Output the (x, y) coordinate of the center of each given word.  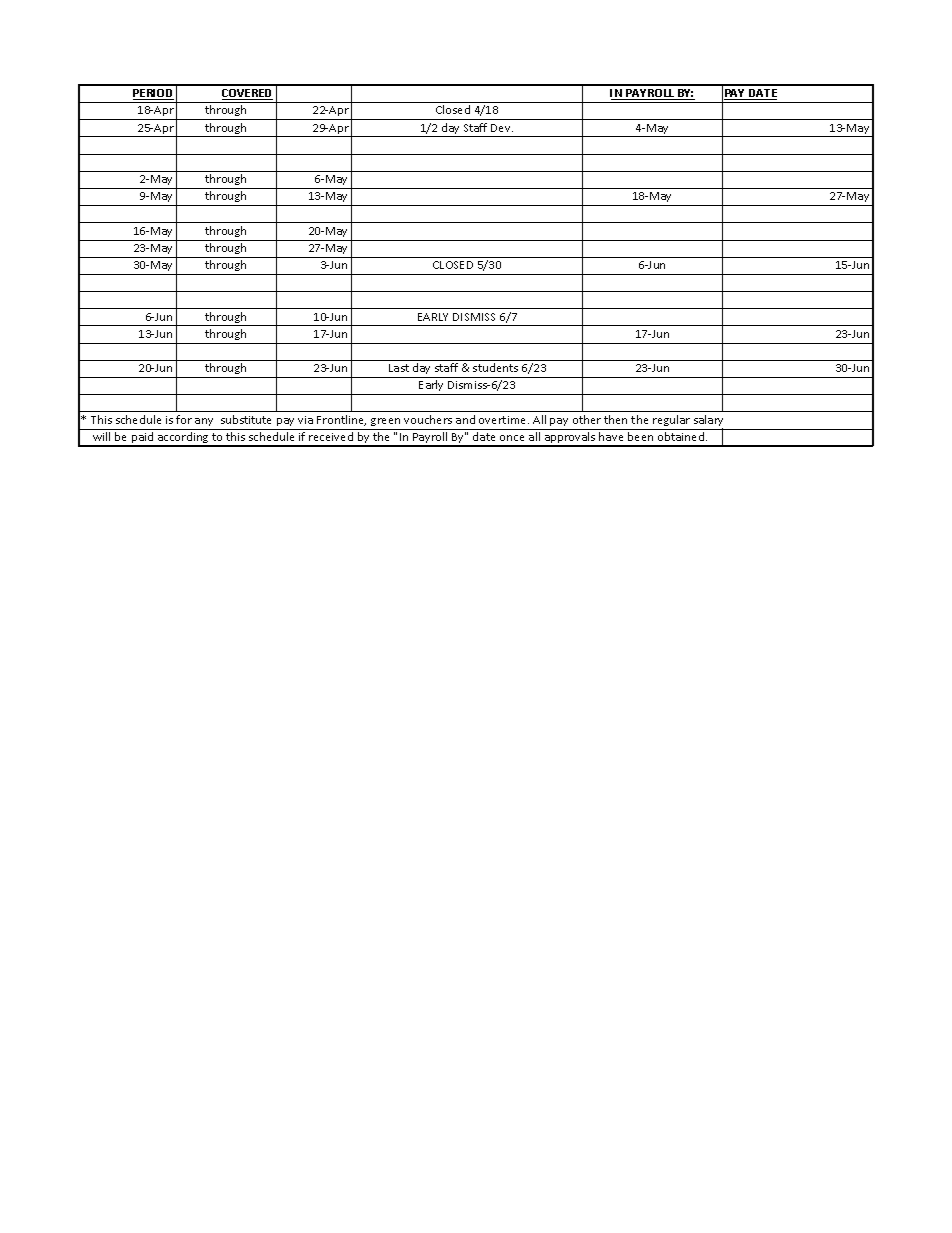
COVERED (247, 94)
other (587, 419)
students (495, 367)
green (385, 422)
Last (399, 368)
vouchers (428, 419)
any (204, 422)
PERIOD (153, 94)
